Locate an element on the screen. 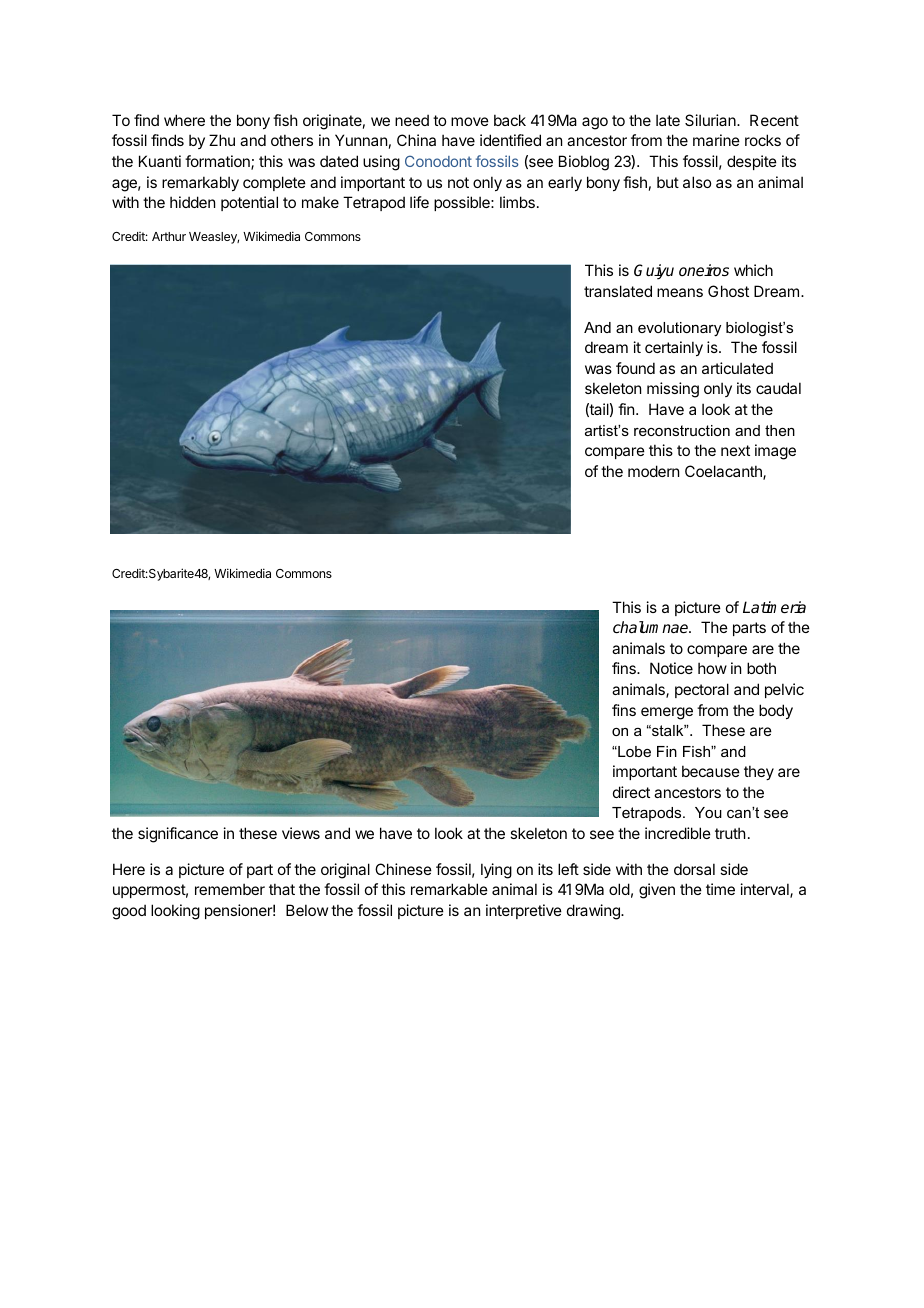 Image resolution: width=924 pixels, height=1308 pixels. marine is located at coordinates (716, 140).
